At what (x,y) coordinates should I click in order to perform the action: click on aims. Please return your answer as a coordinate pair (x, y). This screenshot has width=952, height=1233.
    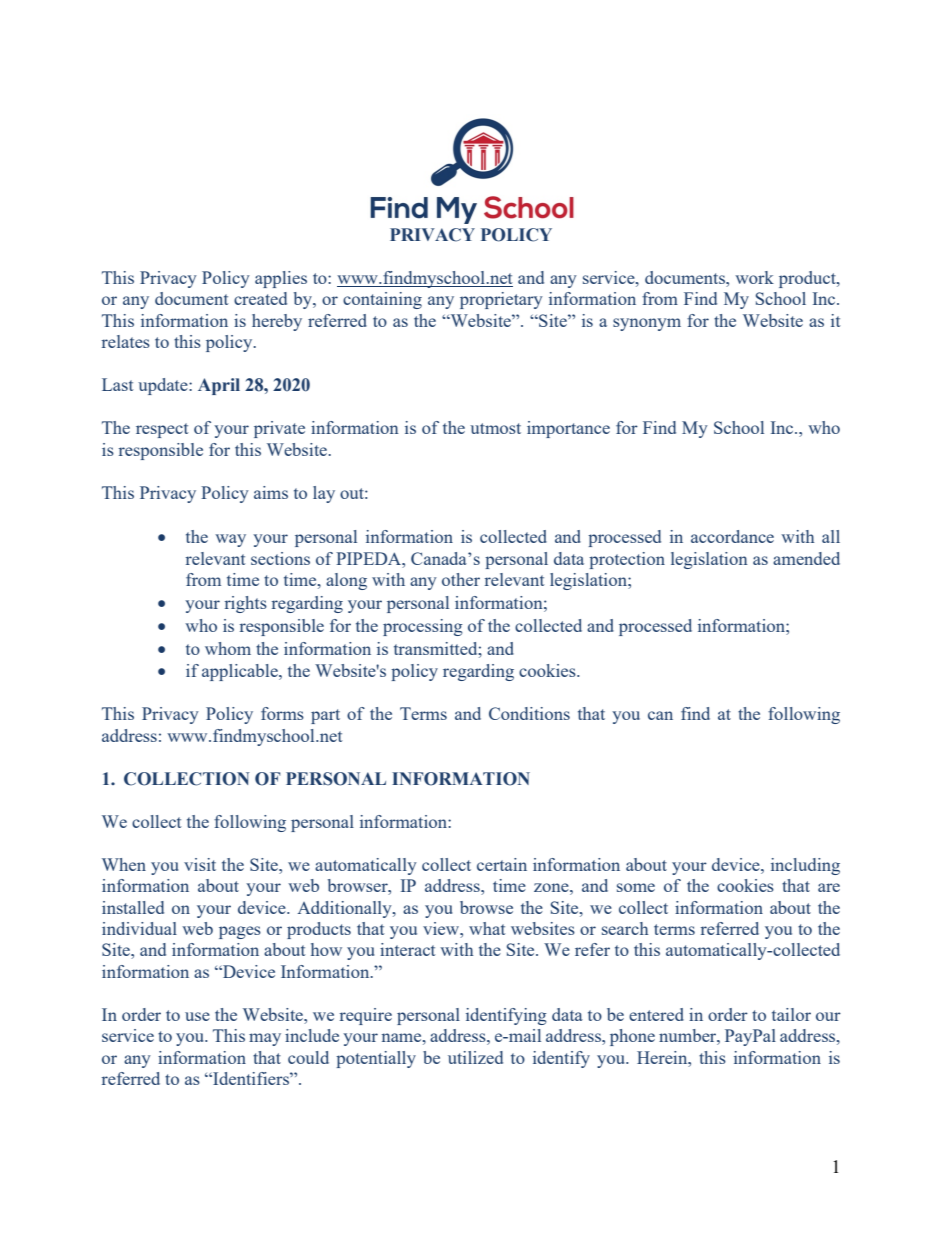
    Looking at the image, I should click on (271, 492).
